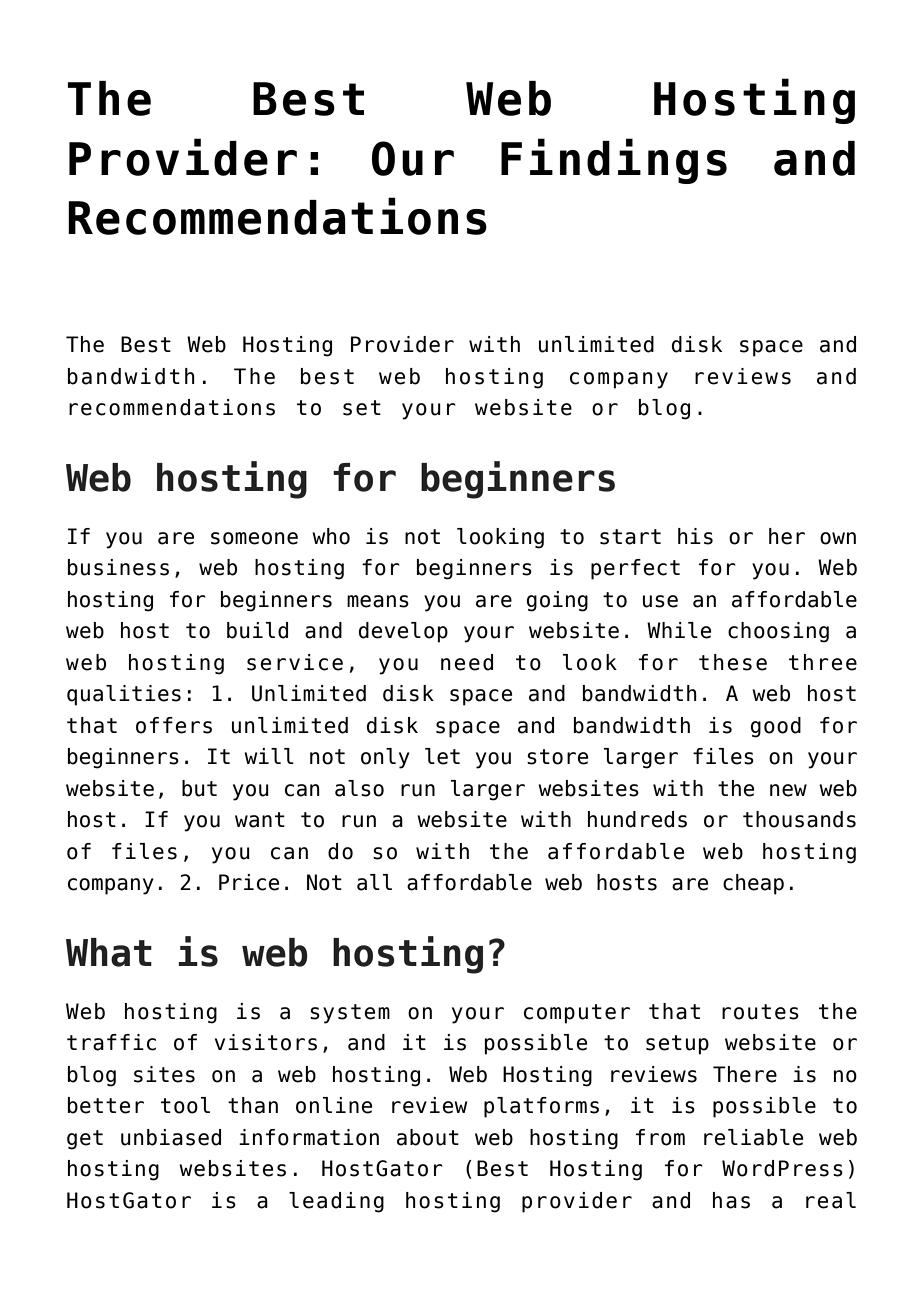 The width and height of the document is (924, 1308). I want to click on about, so click(428, 1137).
